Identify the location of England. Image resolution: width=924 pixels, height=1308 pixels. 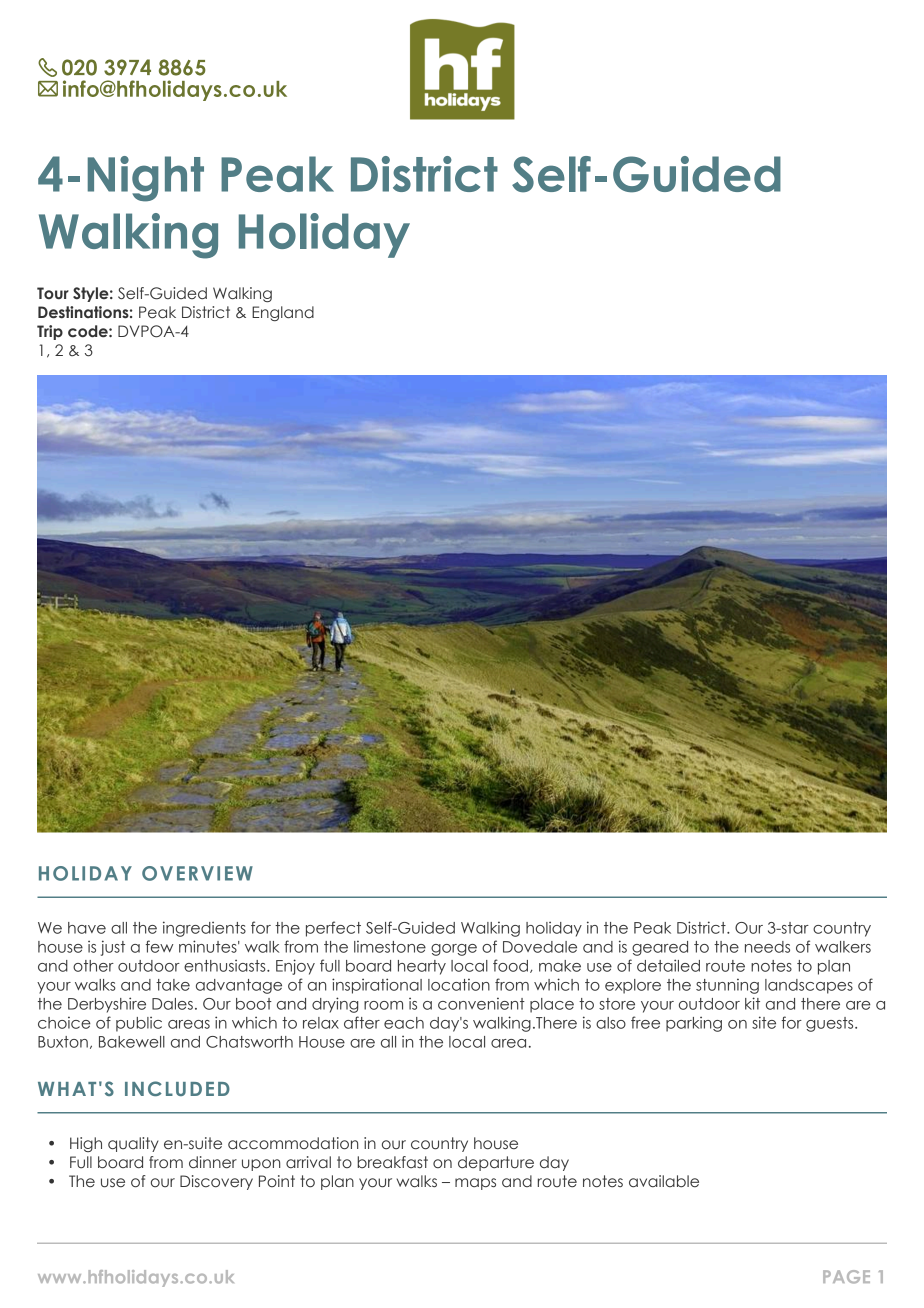
(283, 313).
